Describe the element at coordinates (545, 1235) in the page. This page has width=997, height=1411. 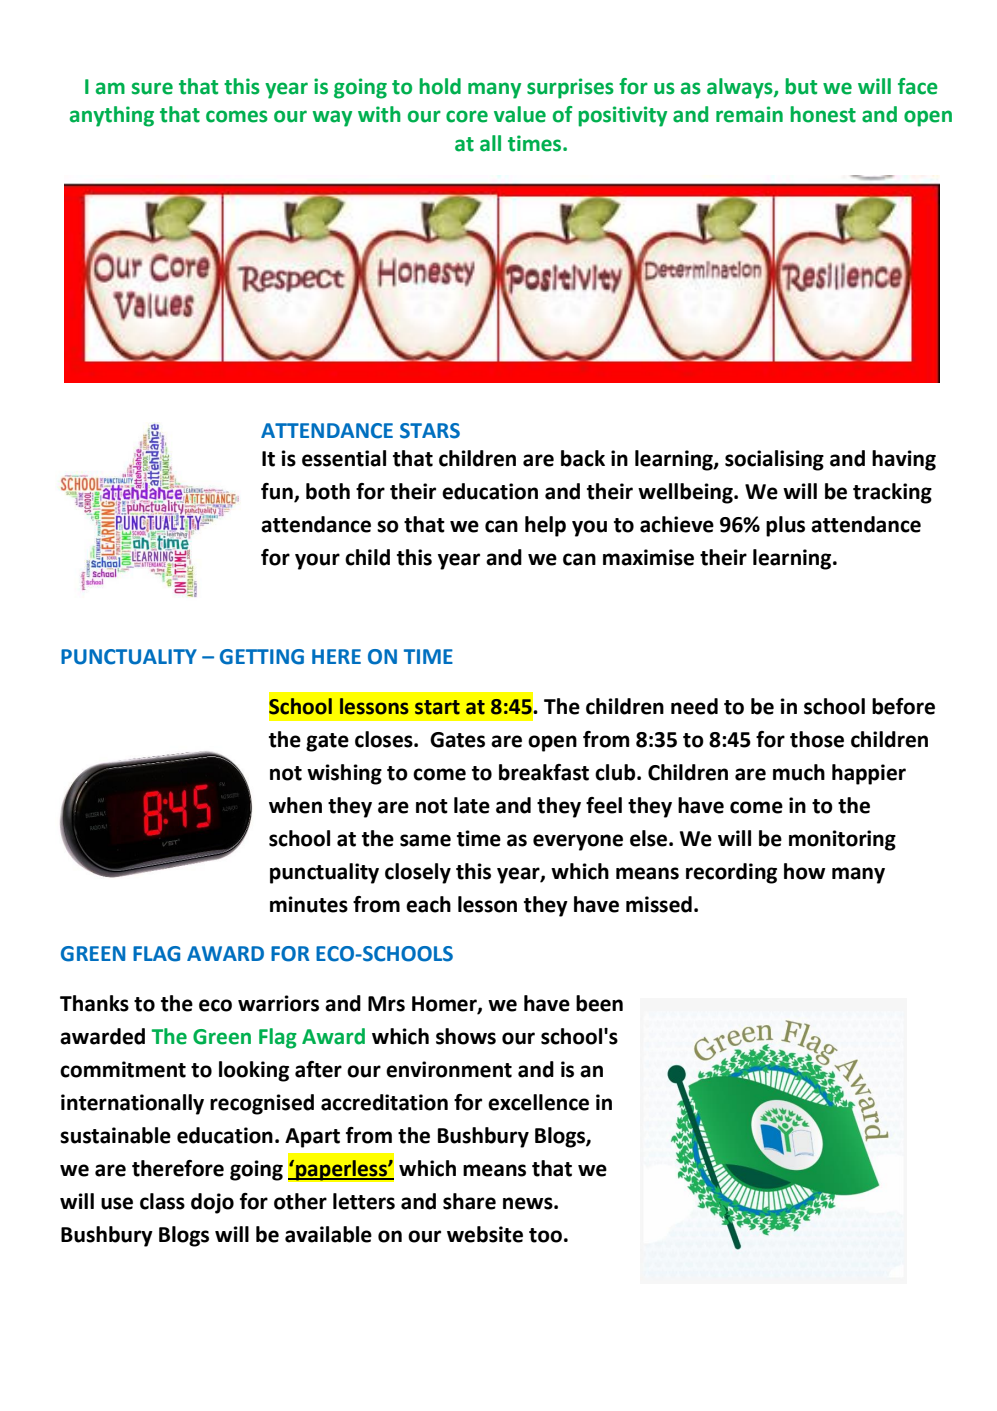
I see `too` at that location.
